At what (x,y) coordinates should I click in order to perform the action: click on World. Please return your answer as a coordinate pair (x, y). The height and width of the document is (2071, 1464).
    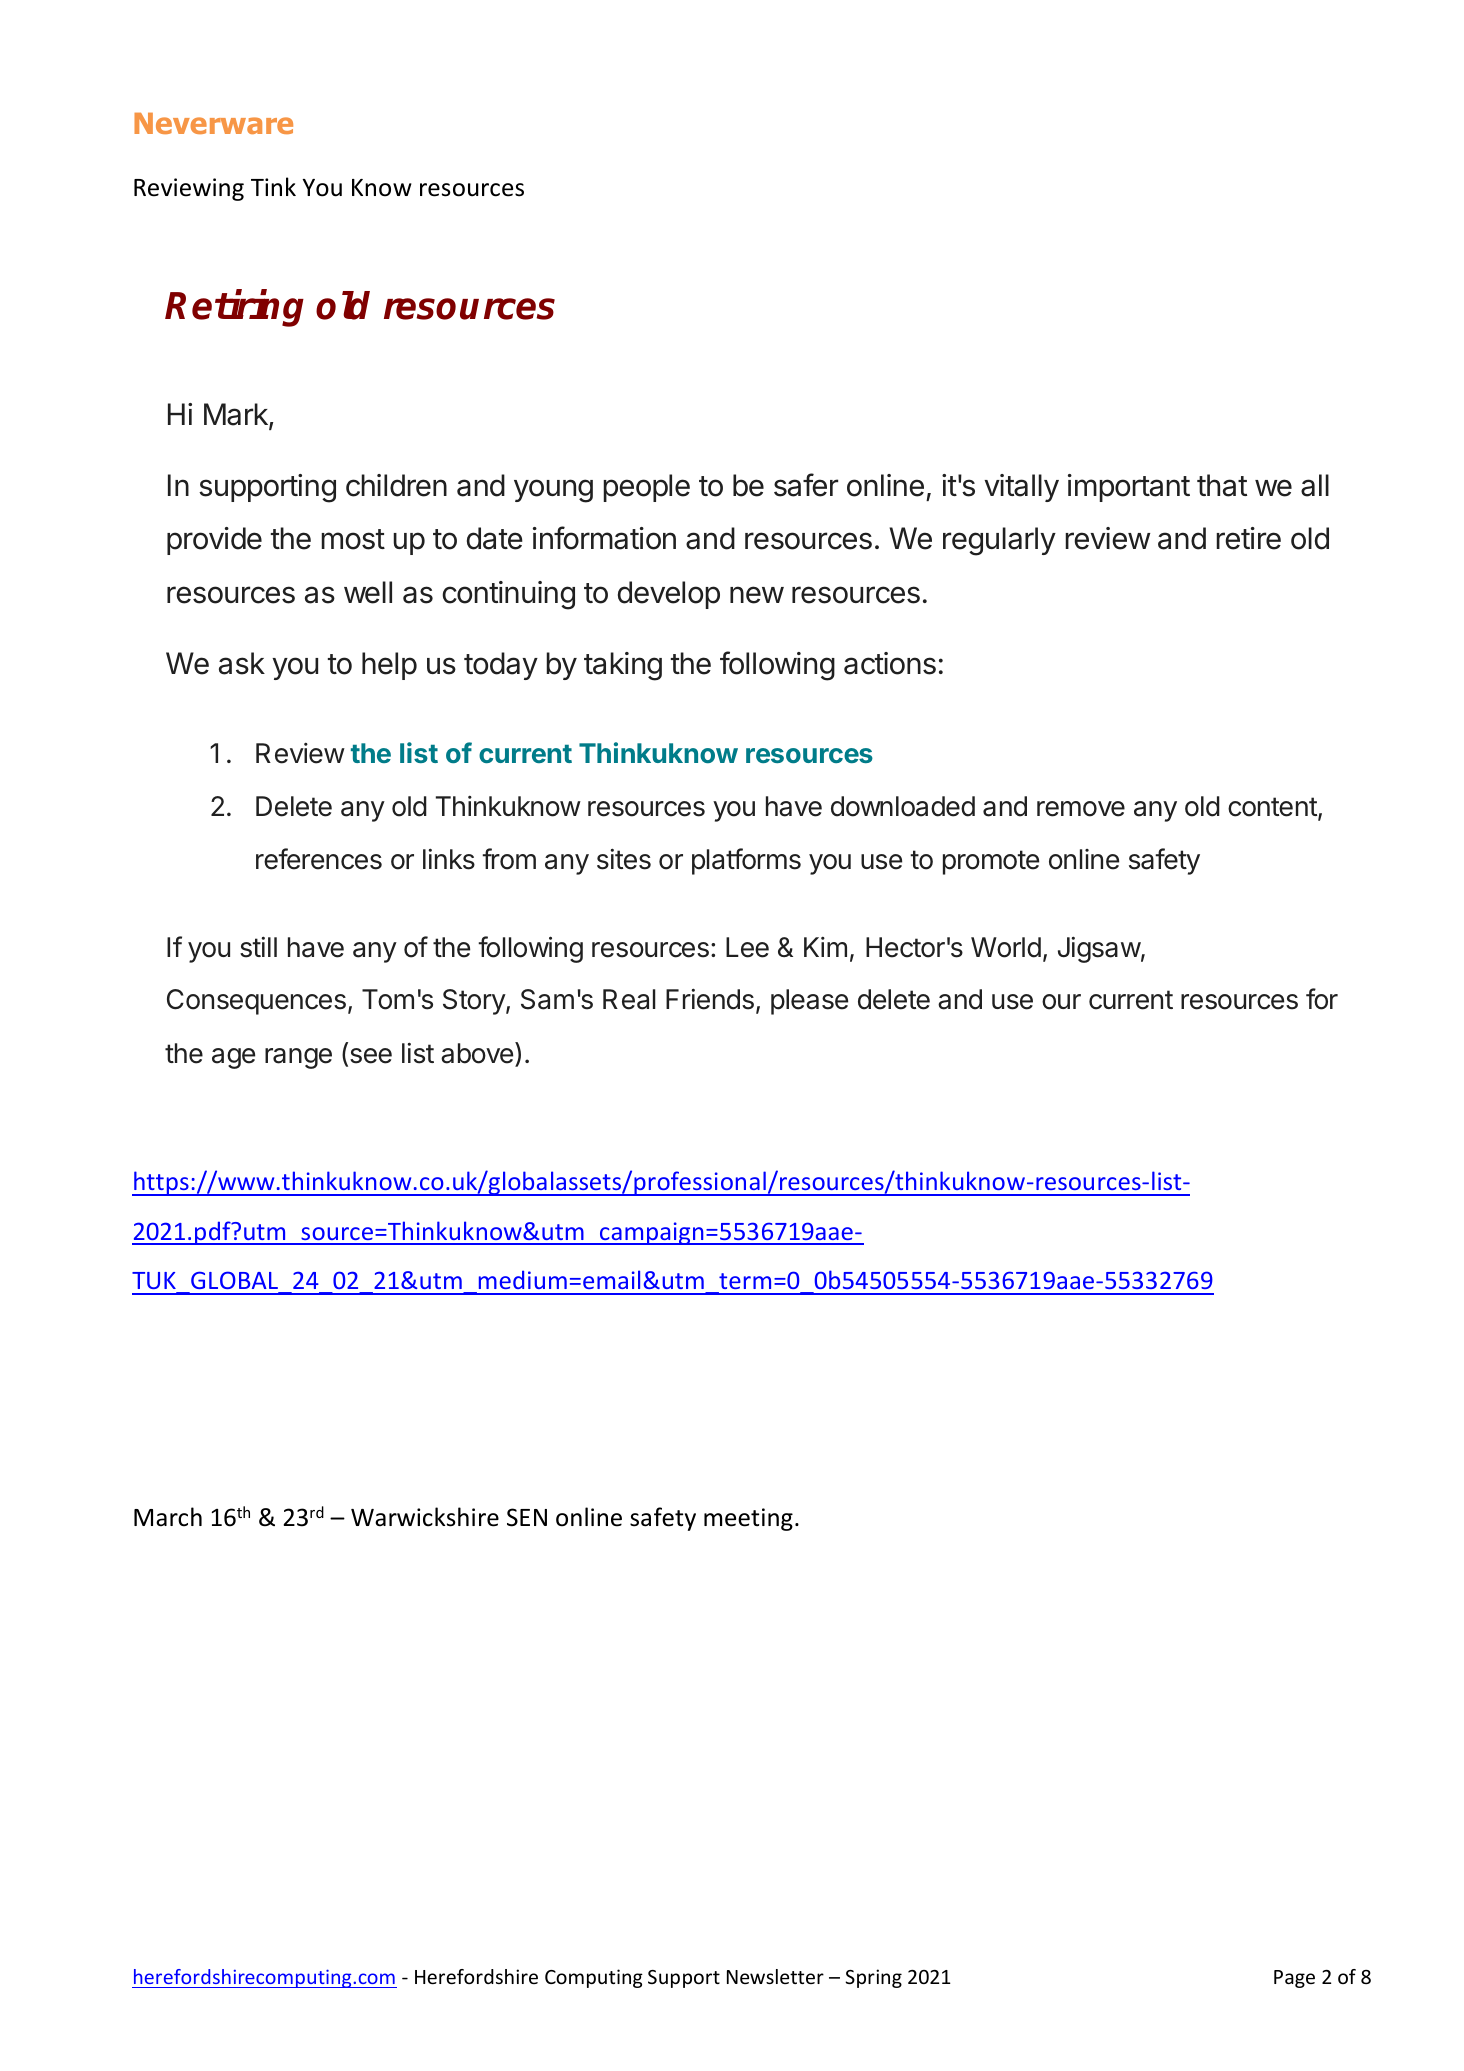
    Looking at the image, I should click on (1006, 947).
